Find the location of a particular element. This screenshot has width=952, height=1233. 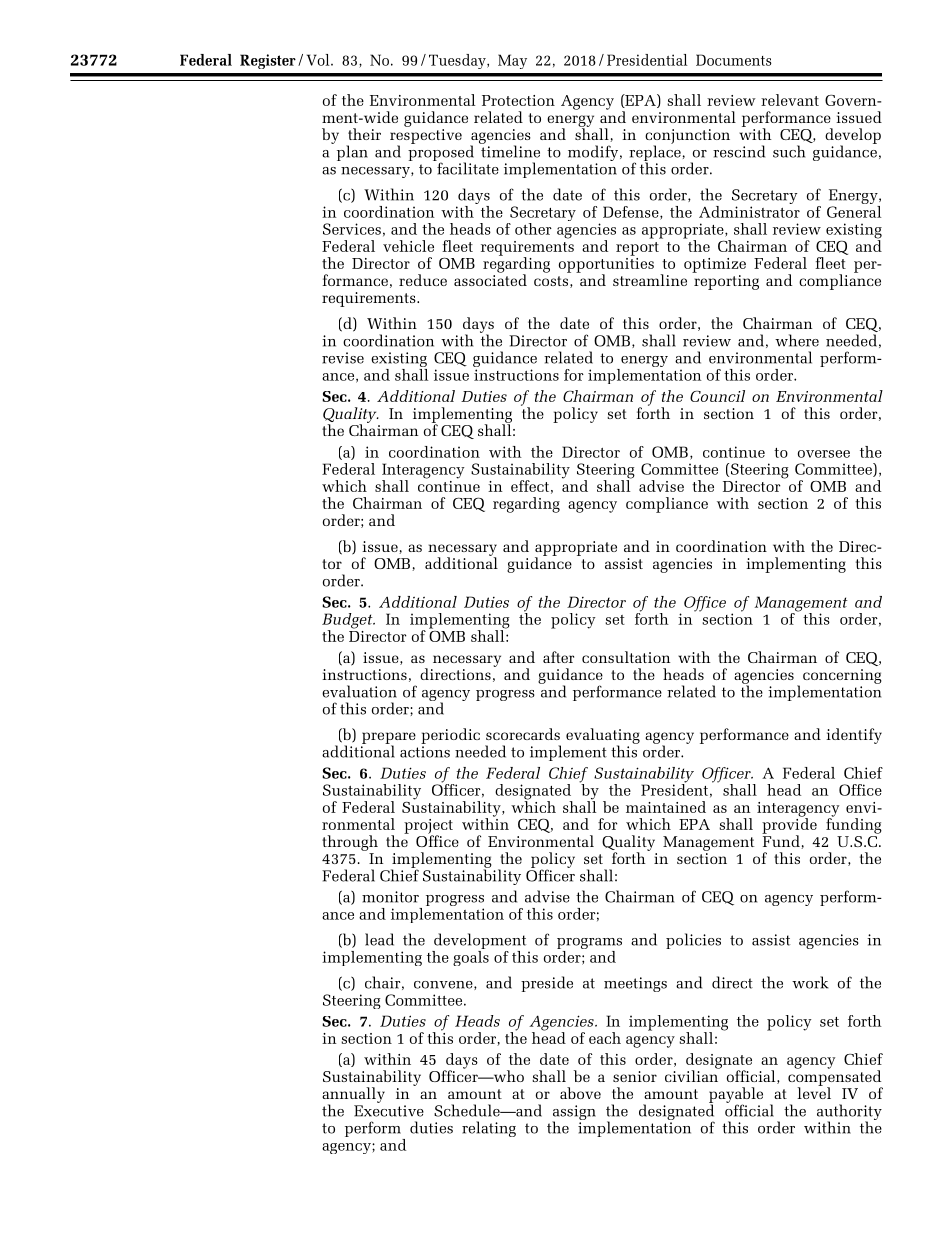

provide is located at coordinates (789, 826).
